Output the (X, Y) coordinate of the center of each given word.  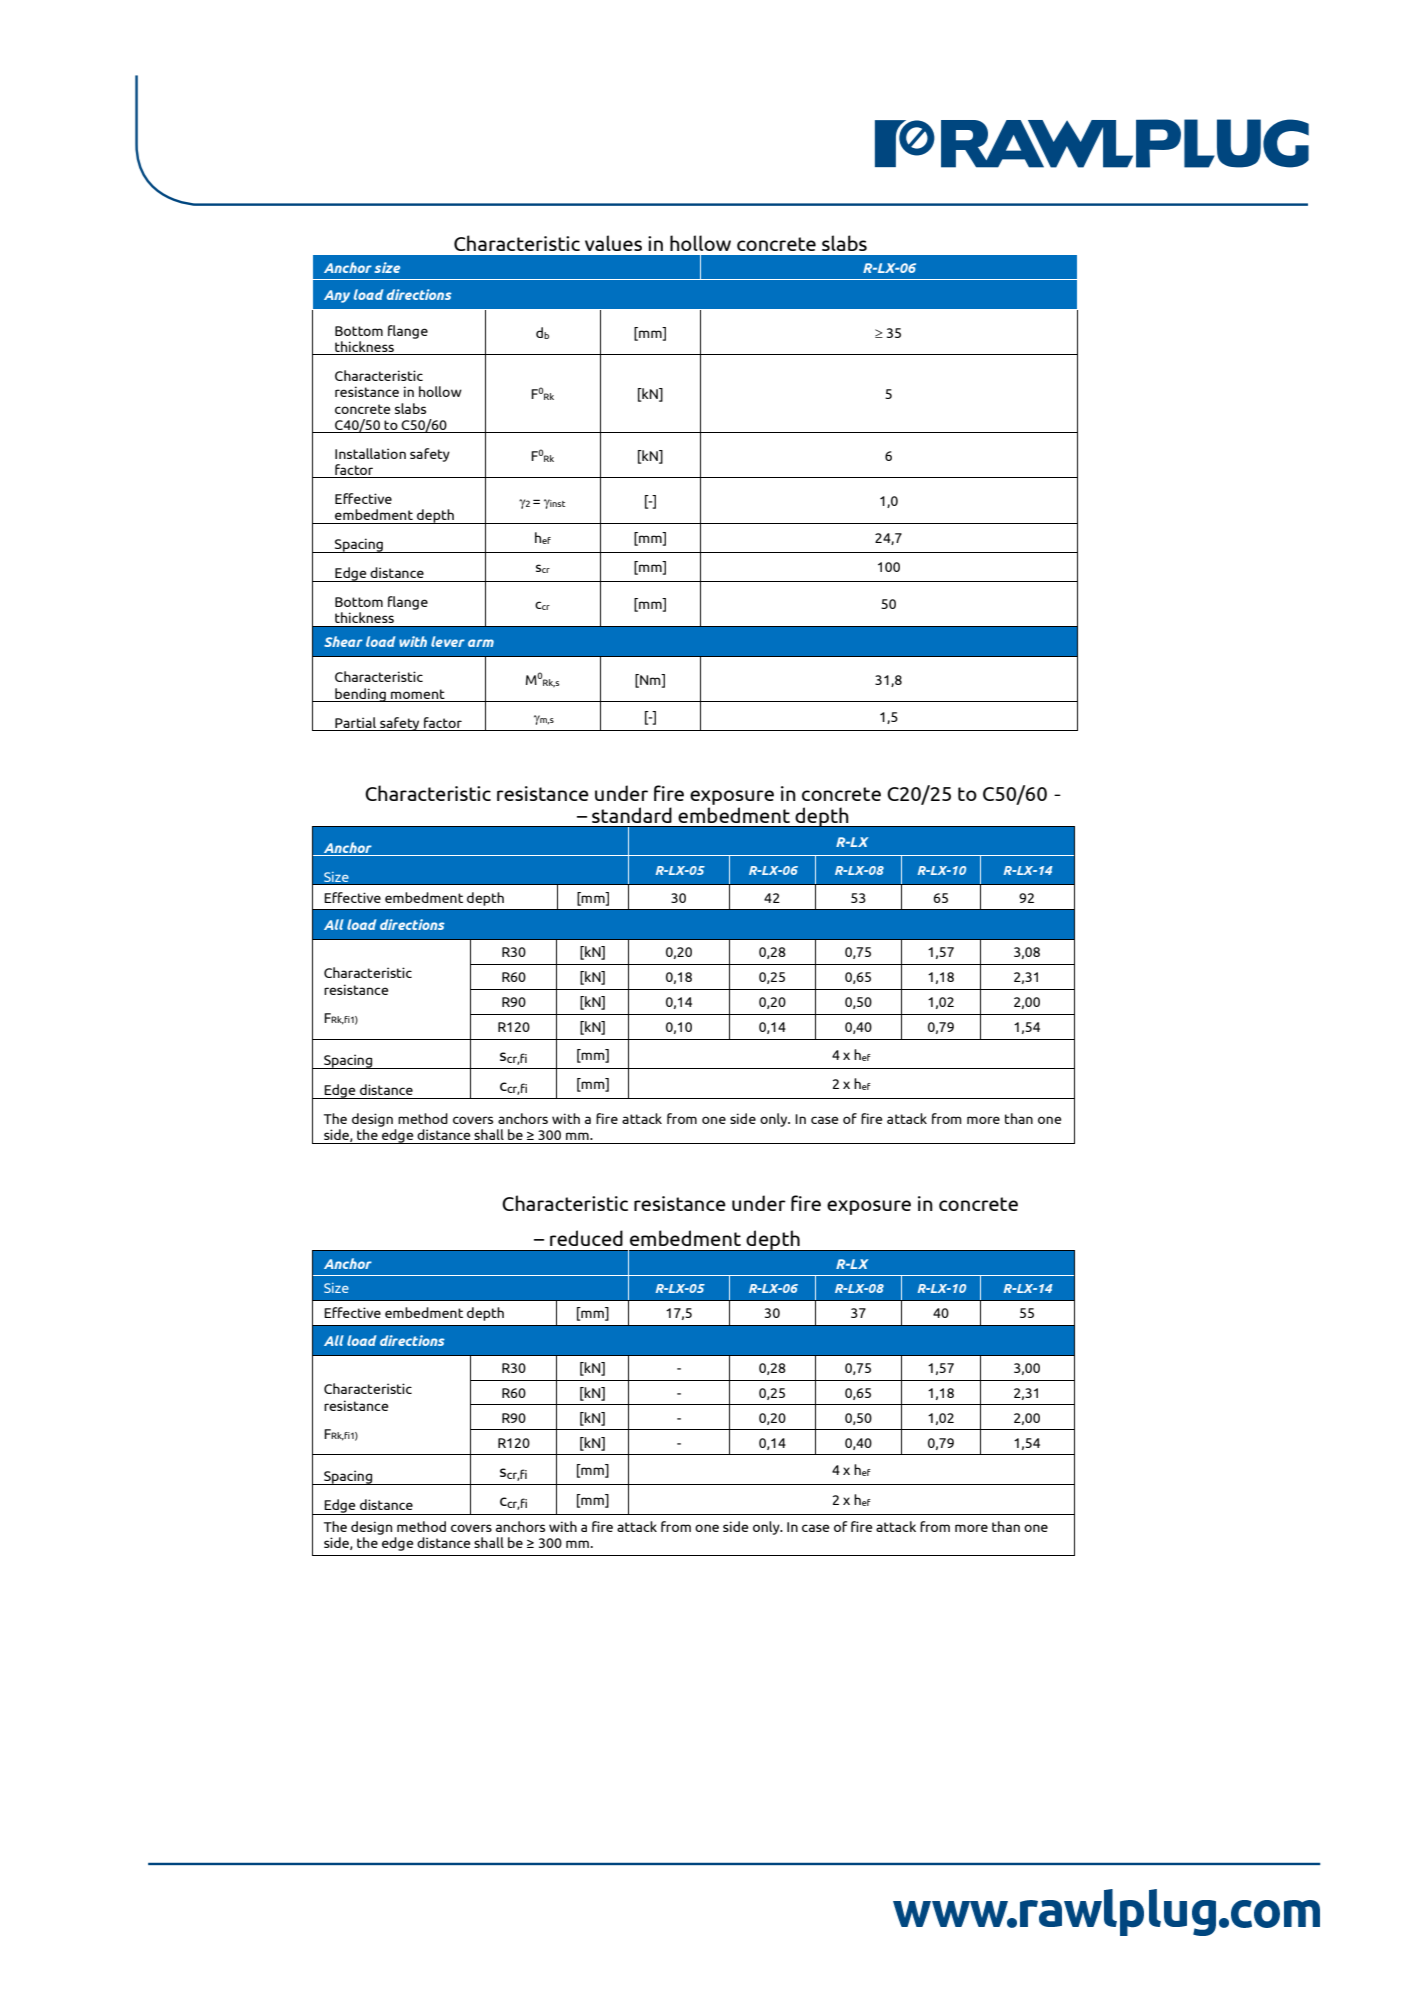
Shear (343, 641)
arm (481, 643)
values (613, 243)
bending (360, 695)
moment (418, 694)
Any (337, 296)
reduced (586, 1238)
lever (448, 641)
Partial (355, 722)
